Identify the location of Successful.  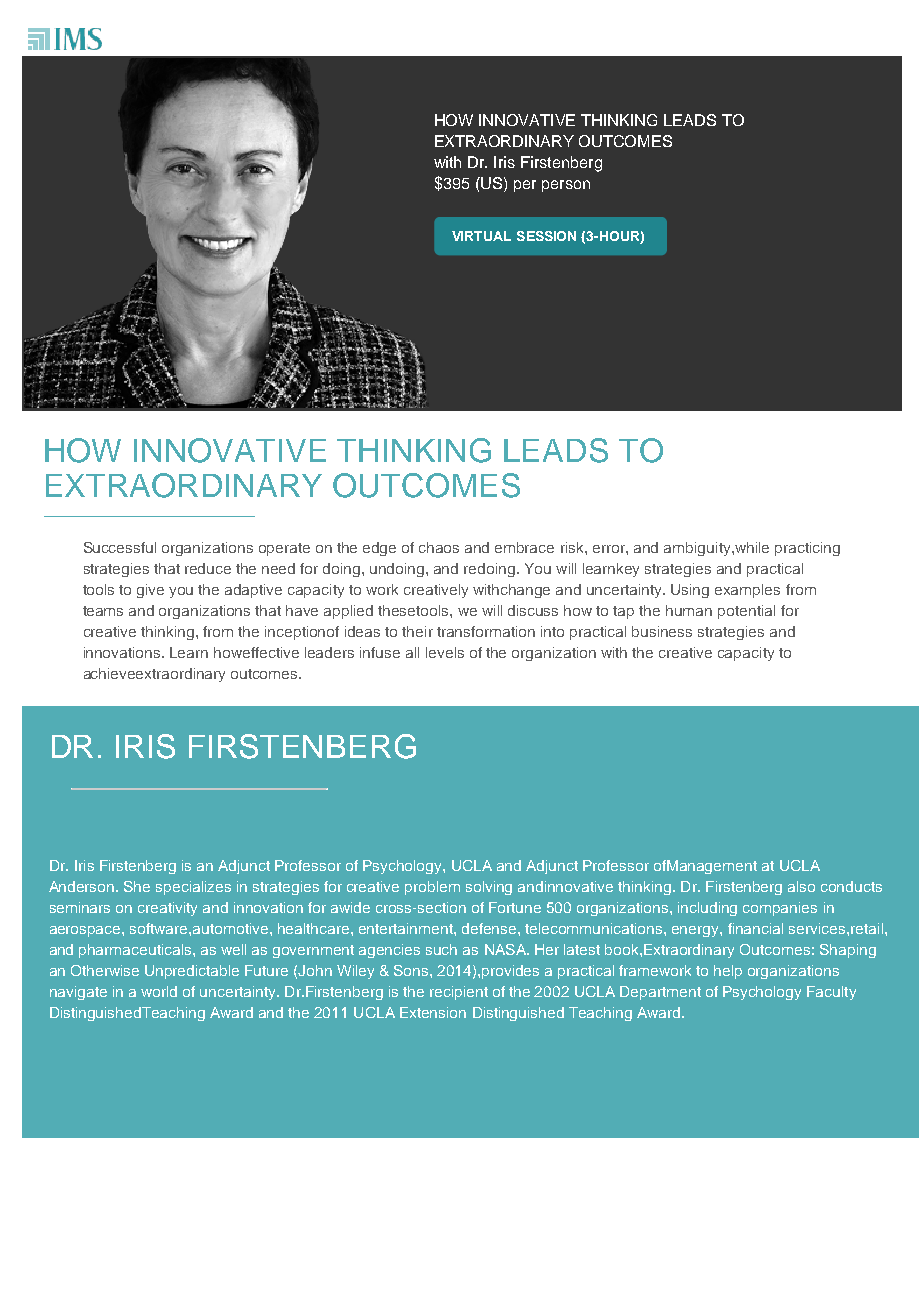
(120, 547).
